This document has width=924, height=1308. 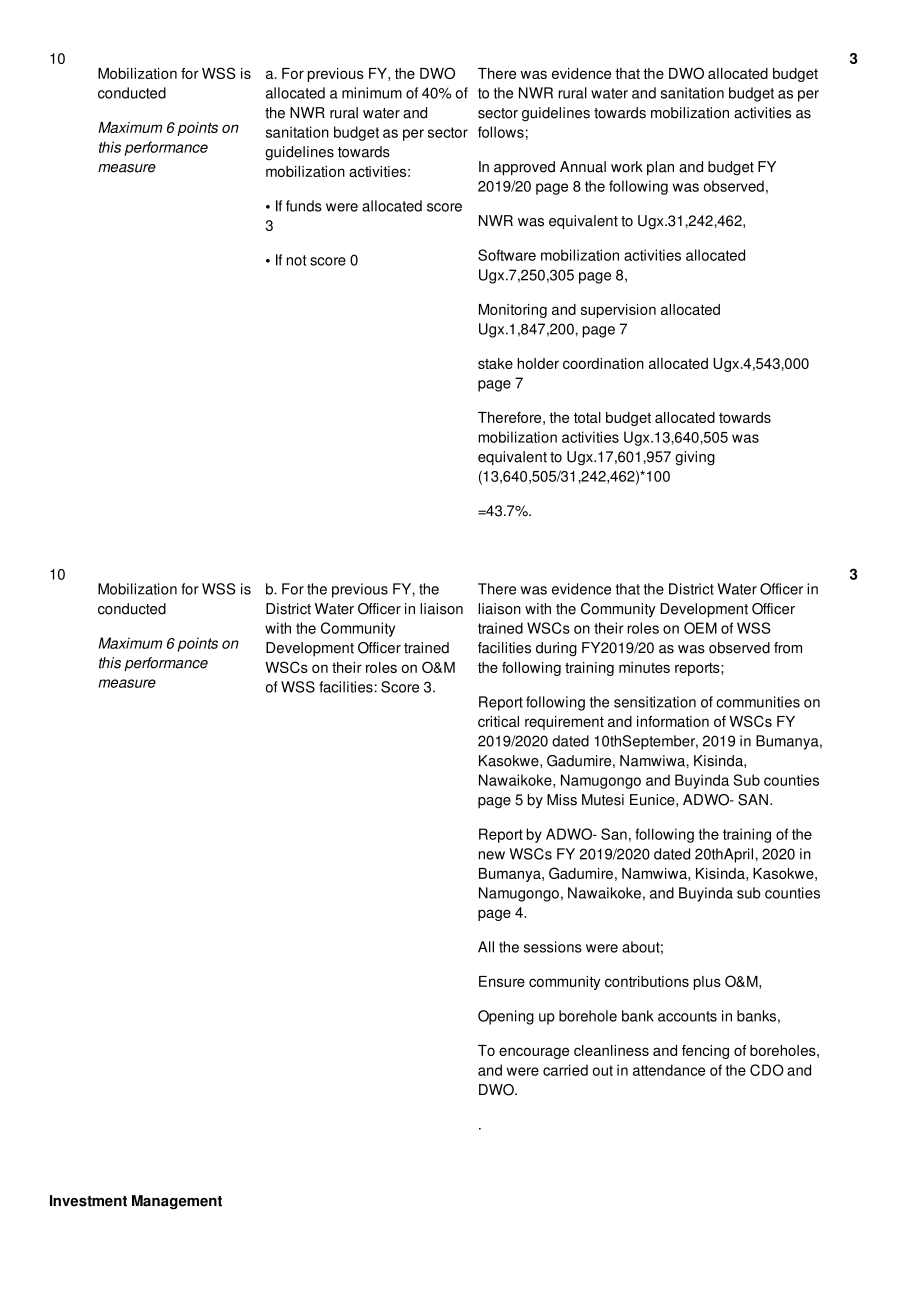 I want to click on stake, so click(x=495, y=363).
